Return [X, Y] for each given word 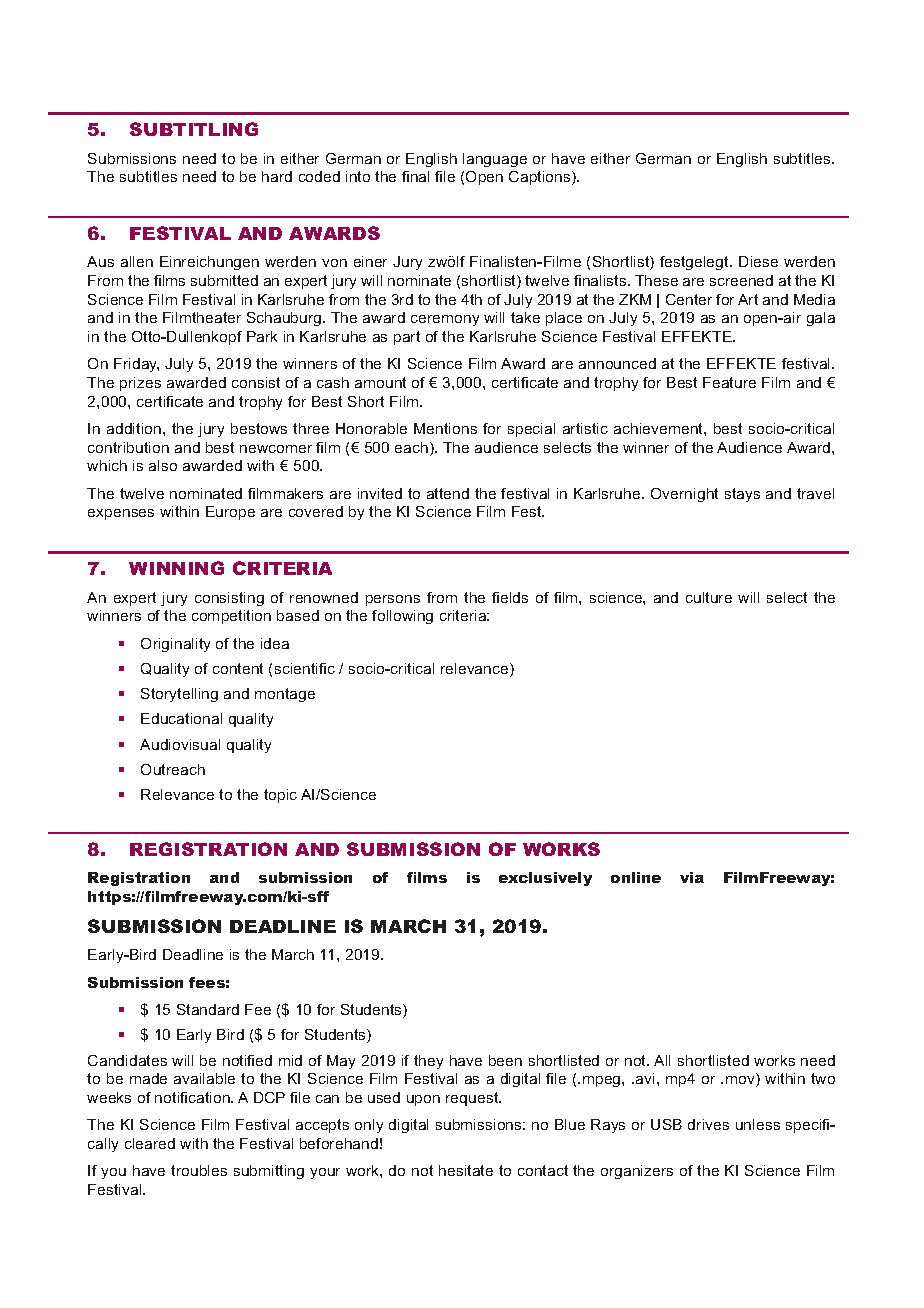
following [402, 617]
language [495, 160]
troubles [199, 1170]
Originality [175, 645]
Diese [758, 261]
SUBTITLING [194, 129]
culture [709, 597]
